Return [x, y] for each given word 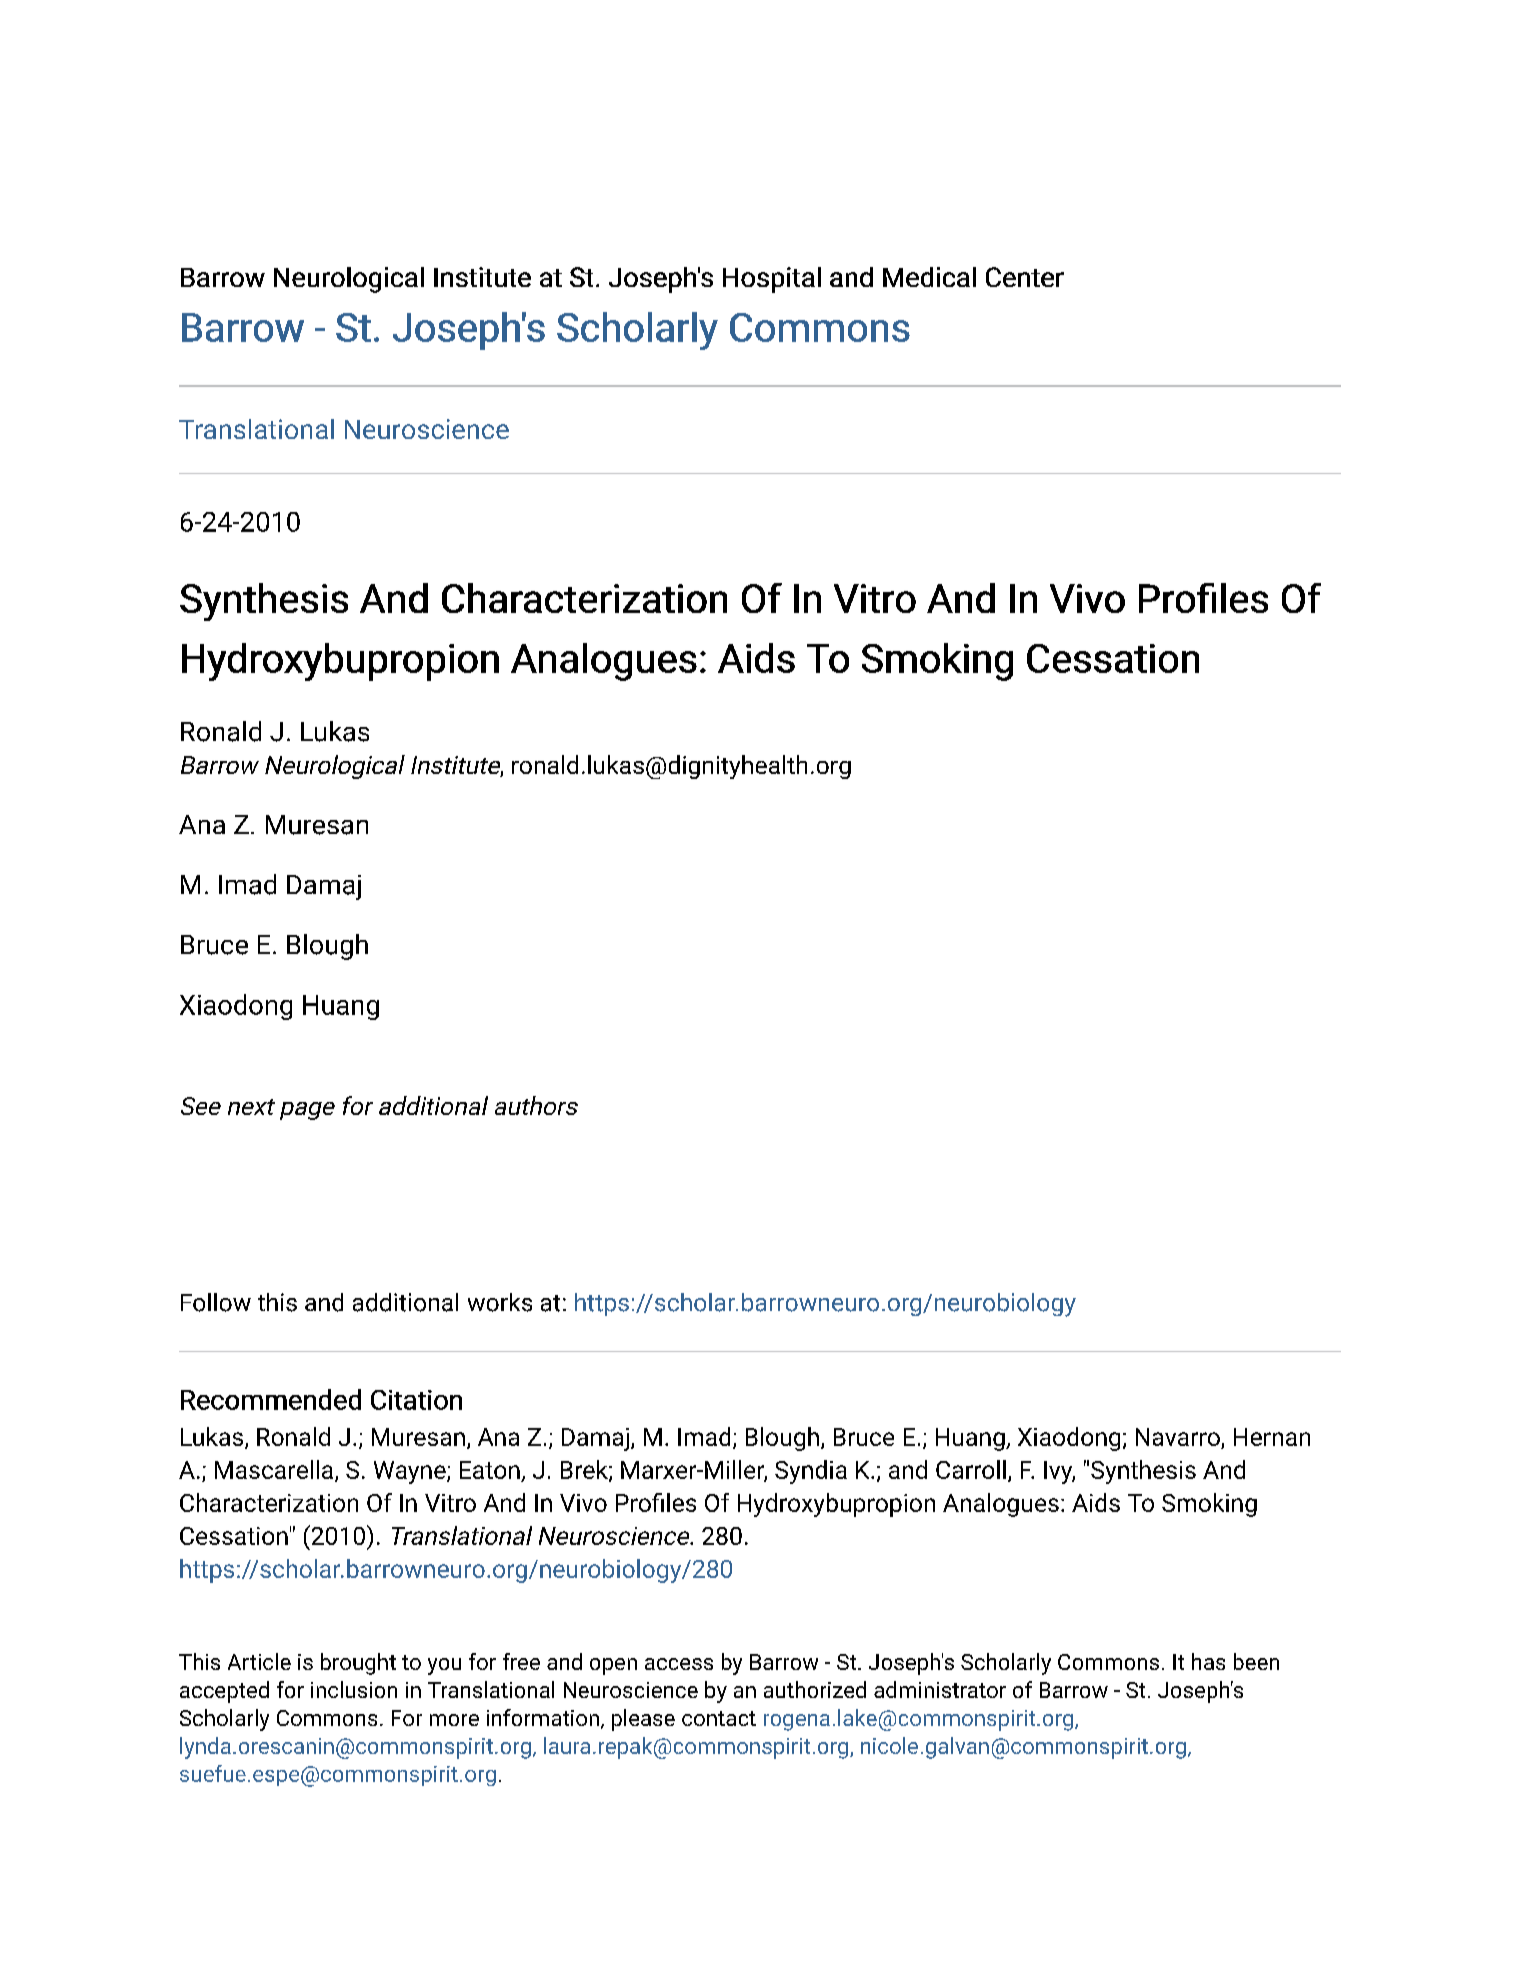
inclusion [354, 1689]
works [500, 1302]
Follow [216, 1302]
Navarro [1178, 1437]
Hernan [1272, 1437]
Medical [929, 277]
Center [1025, 277]
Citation [416, 1400]
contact [719, 1718]
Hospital [772, 280]
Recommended [271, 1399]
